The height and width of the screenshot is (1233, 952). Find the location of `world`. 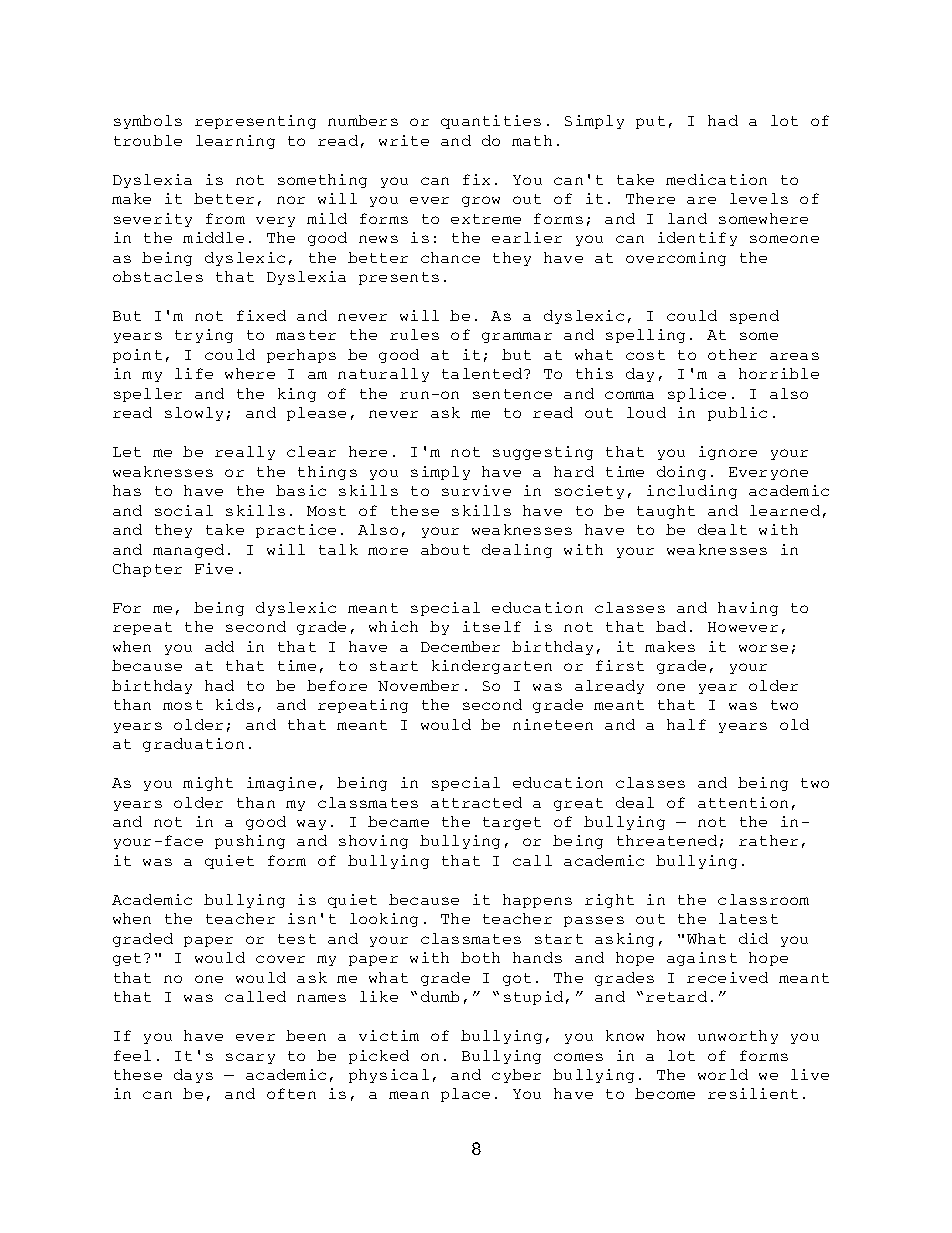

world is located at coordinates (723, 1074).
